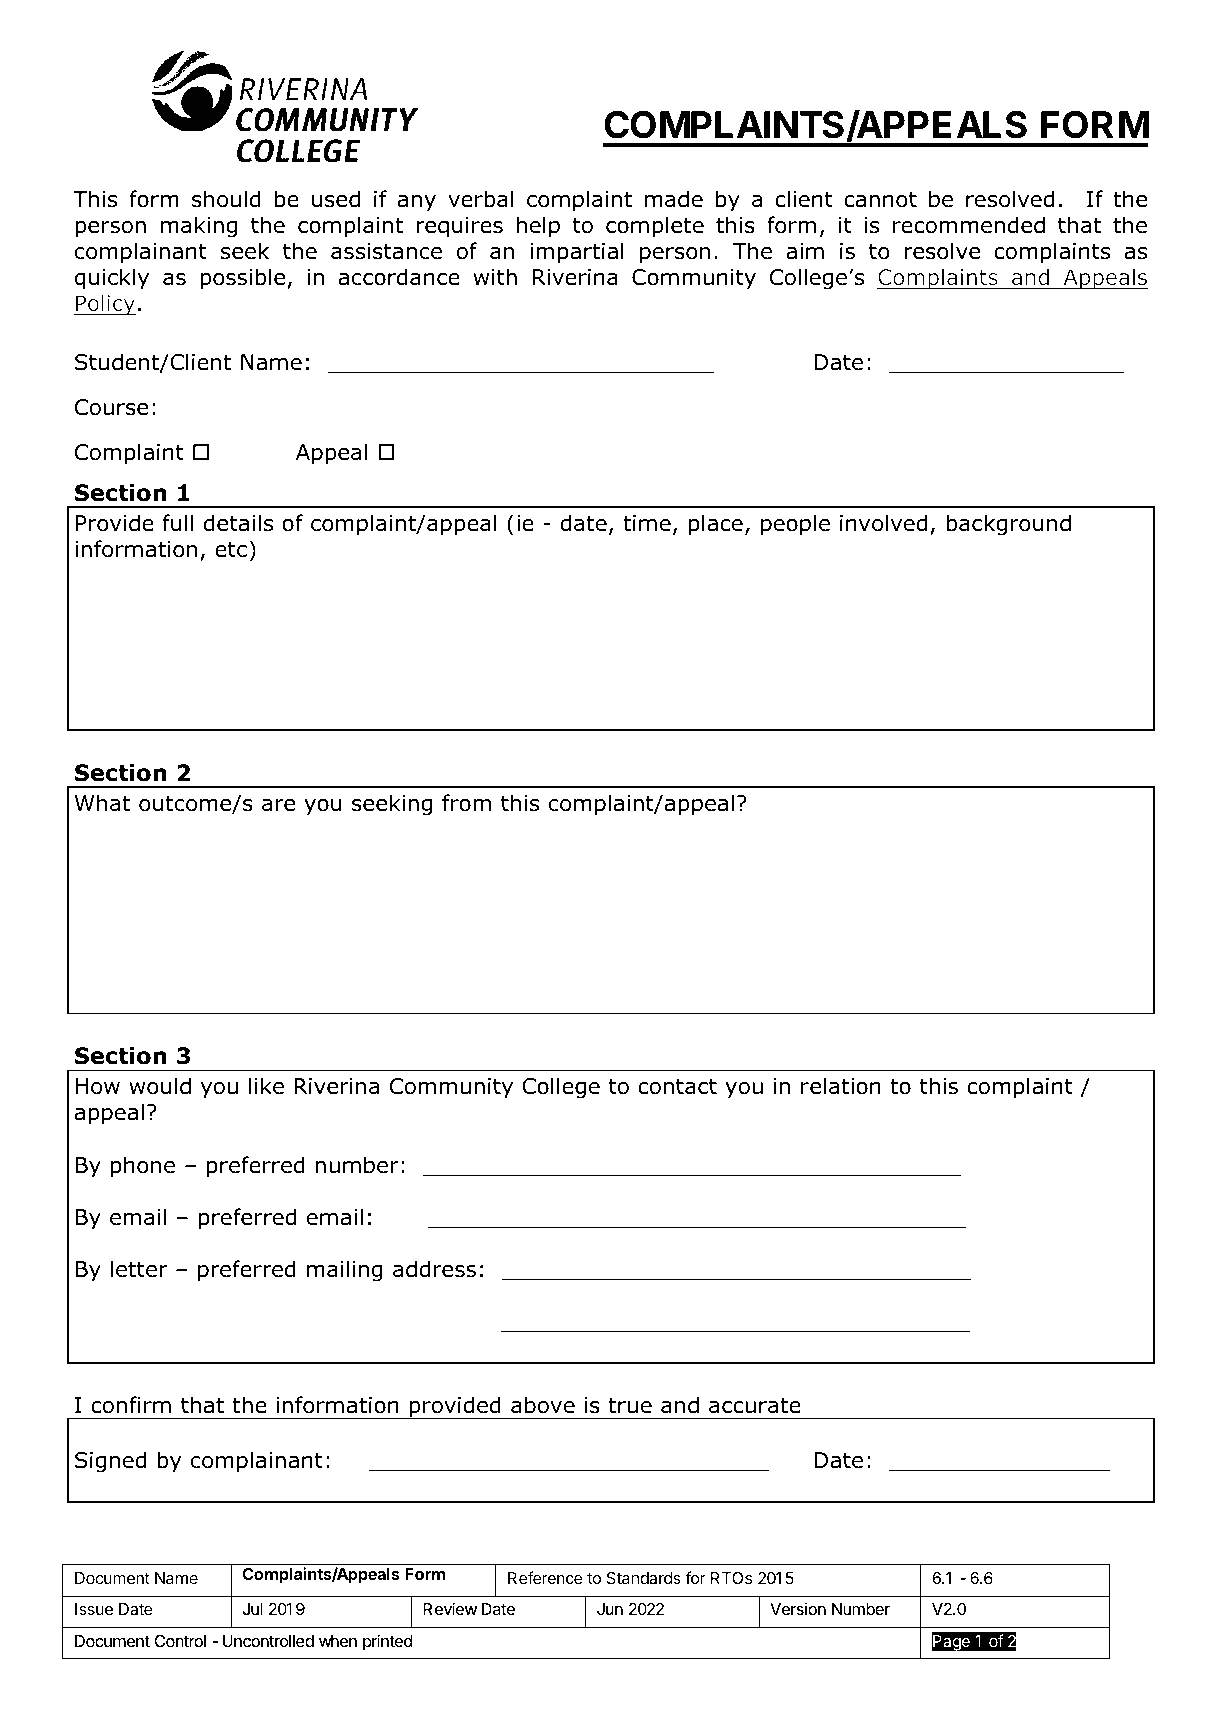  Describe the element at coordinates (545, 1577) in the page. I see `Reference` at that location.
